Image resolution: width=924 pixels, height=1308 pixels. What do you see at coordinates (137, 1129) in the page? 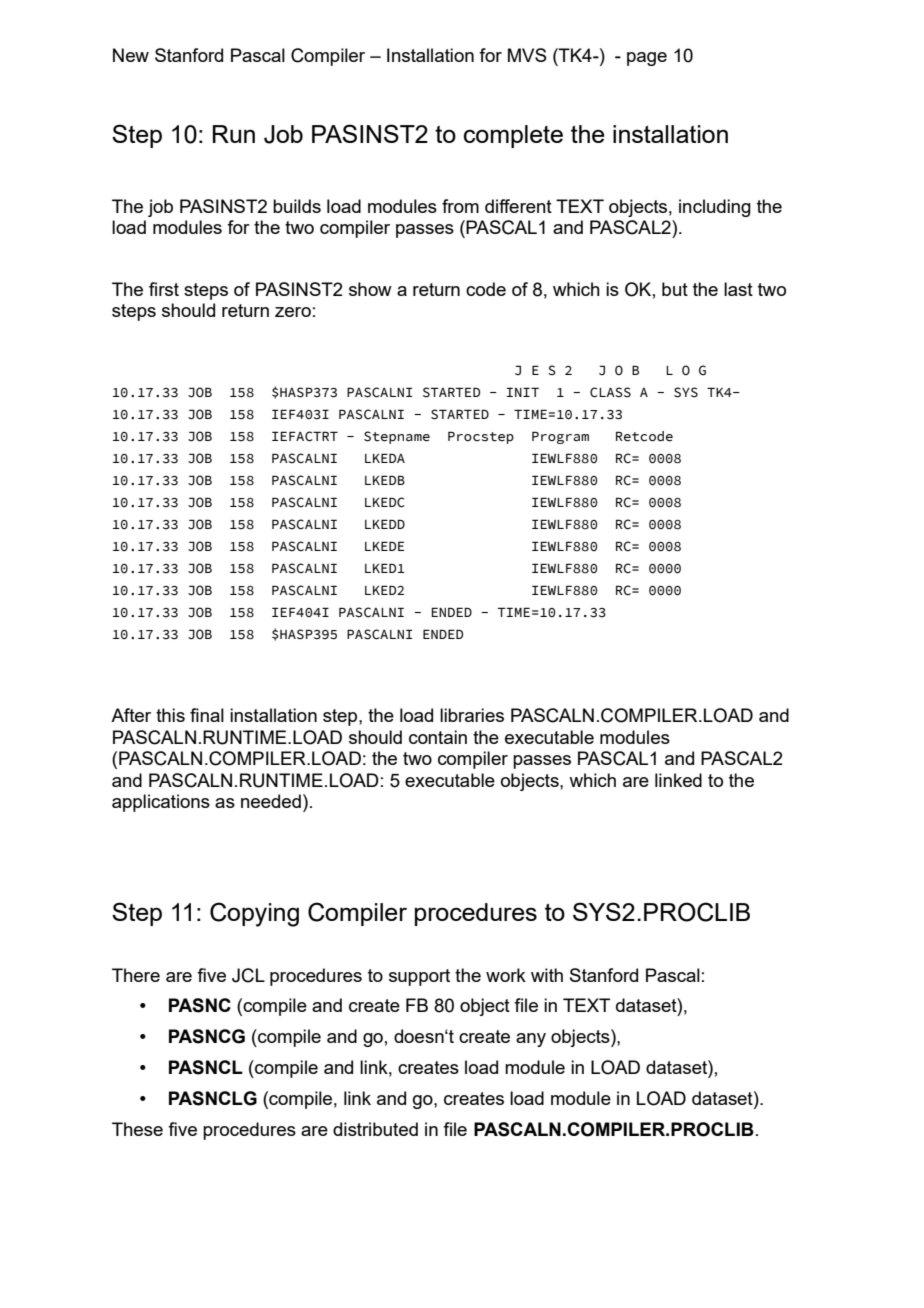
I see `These` at bounding box center [137, 1129].
